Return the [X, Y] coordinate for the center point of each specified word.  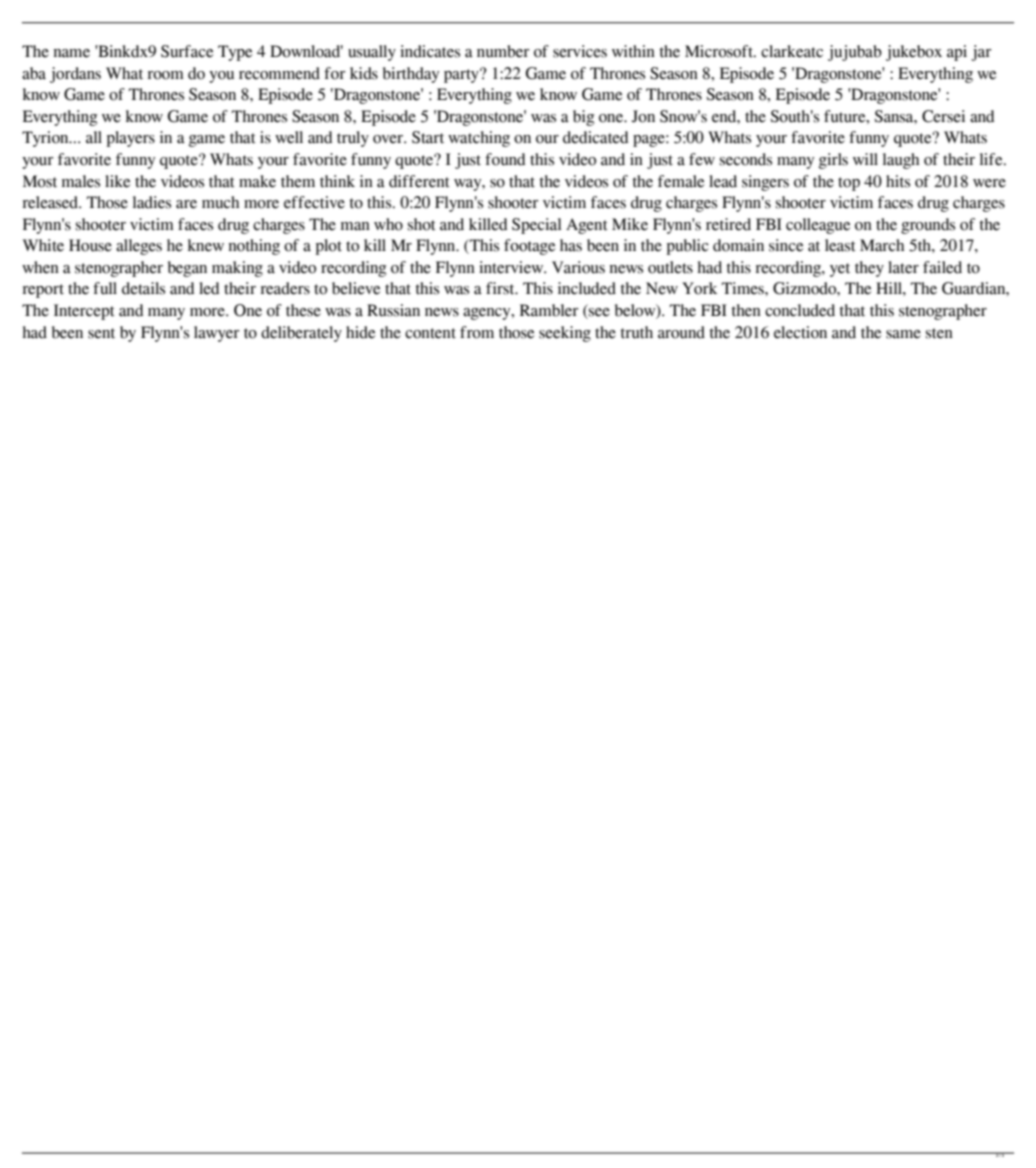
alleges [139, 247]
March [882, 245]
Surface [187, 51]
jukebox [914, 53]
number [503, 51]
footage [529, 247]
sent [101, 333]
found [505, 159]
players [131, 139]
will [865, 159]
